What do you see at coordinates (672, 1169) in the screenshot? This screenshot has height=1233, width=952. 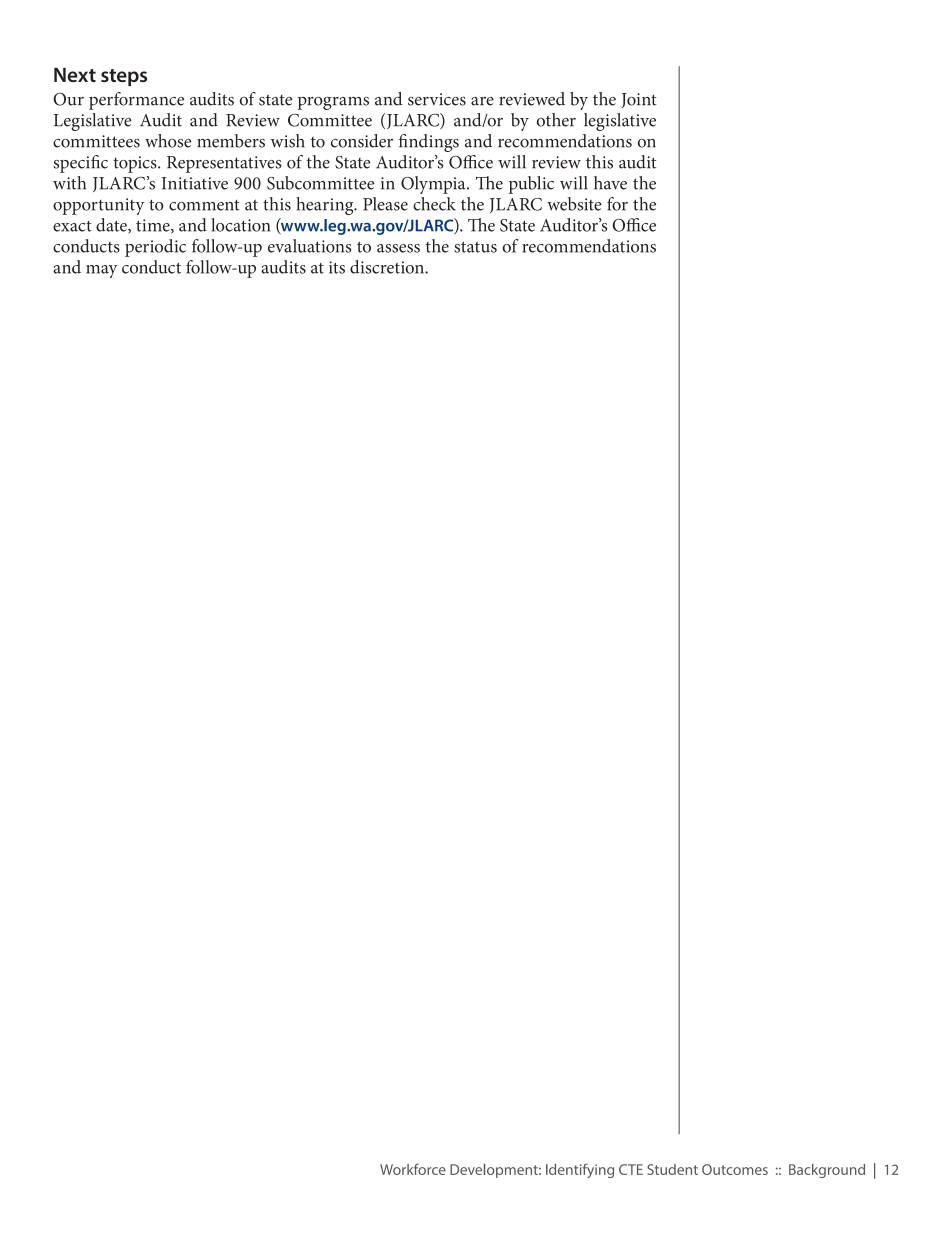 I see `Student` at bounding box center [672, 1169].
